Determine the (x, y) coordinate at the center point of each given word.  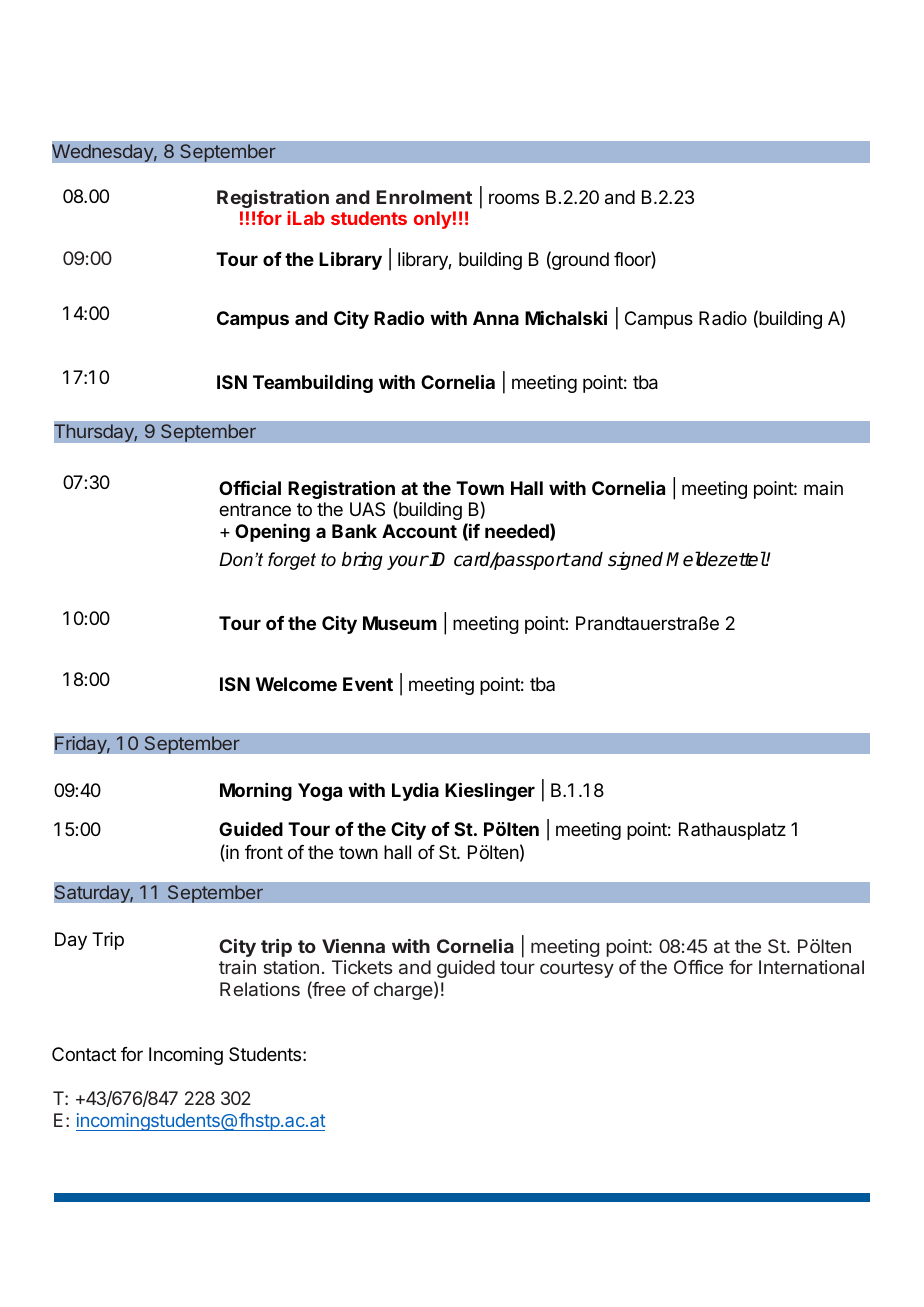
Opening (272, 533)
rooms (514, 198)
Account (419, 531)
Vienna (353, 946)
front (264, 852)
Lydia (415, 792)
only (433, 220)
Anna (496, 318)
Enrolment (424, 197)
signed (635, 561)
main (823, 488)
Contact (84, 1054)
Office (698, 967)
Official (250, 488)
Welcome (296, 684)
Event (368, 684)
